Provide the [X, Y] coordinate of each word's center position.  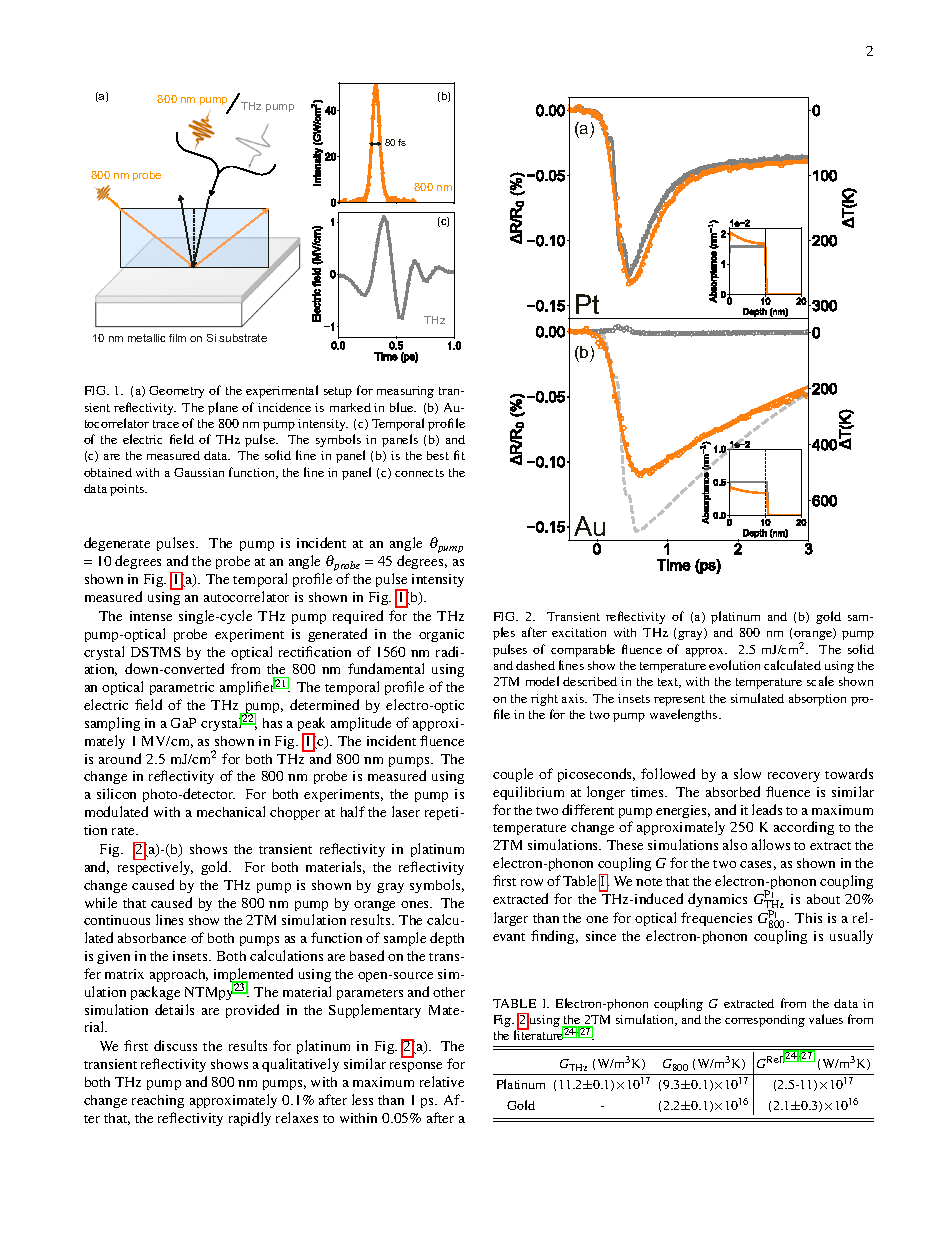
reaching [158, 1101]
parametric [182, 688]
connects [419, 473]
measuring [405, 392]
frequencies [716, 919]
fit [459, 455]
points [128, 490]
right [544, 700]
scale [820, 681]
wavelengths [685, 715]
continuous [117, 920]
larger [511, 919]
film [177, 338]
